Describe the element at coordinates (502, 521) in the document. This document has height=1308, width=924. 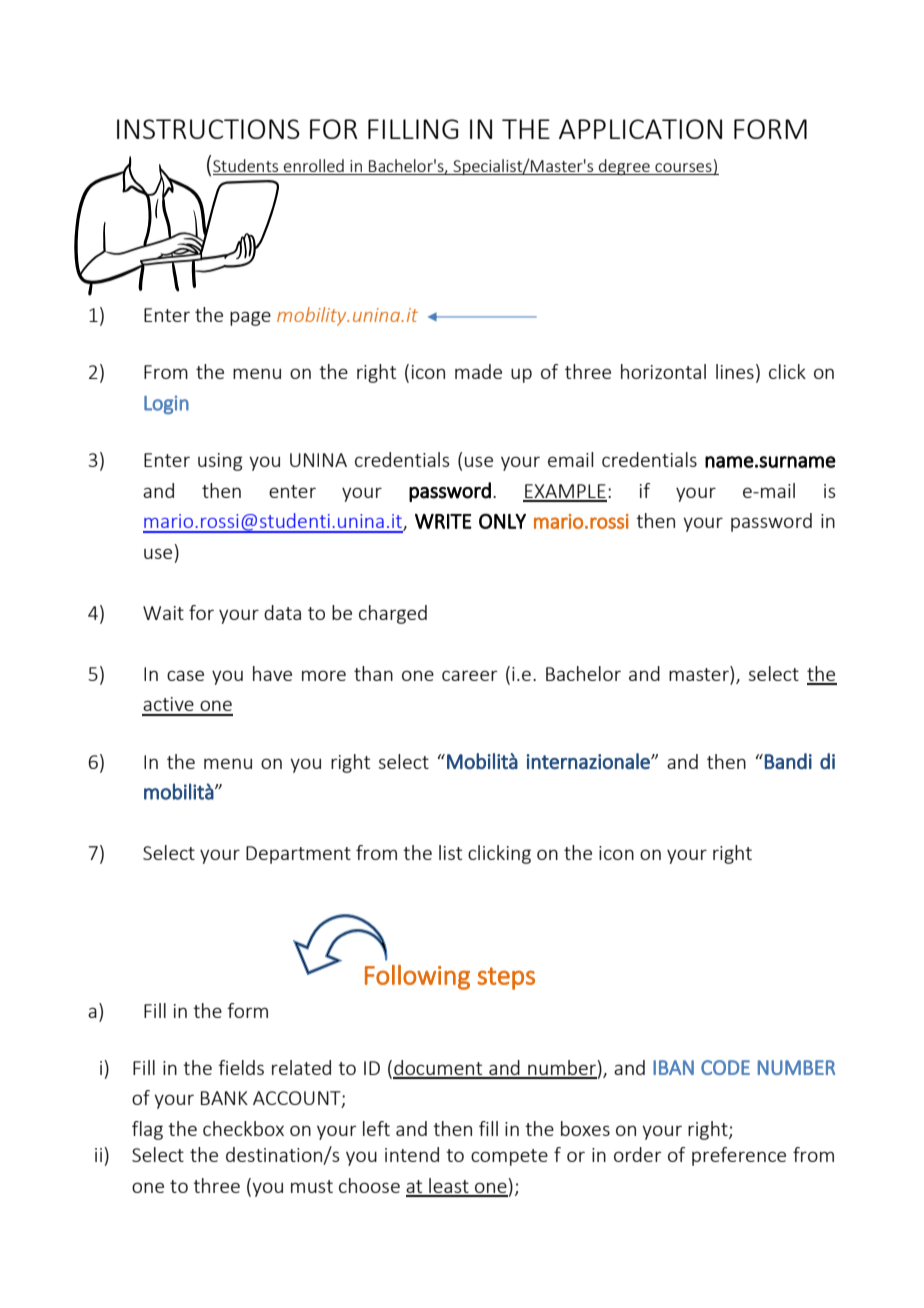
I see `ONLY` at that location.
